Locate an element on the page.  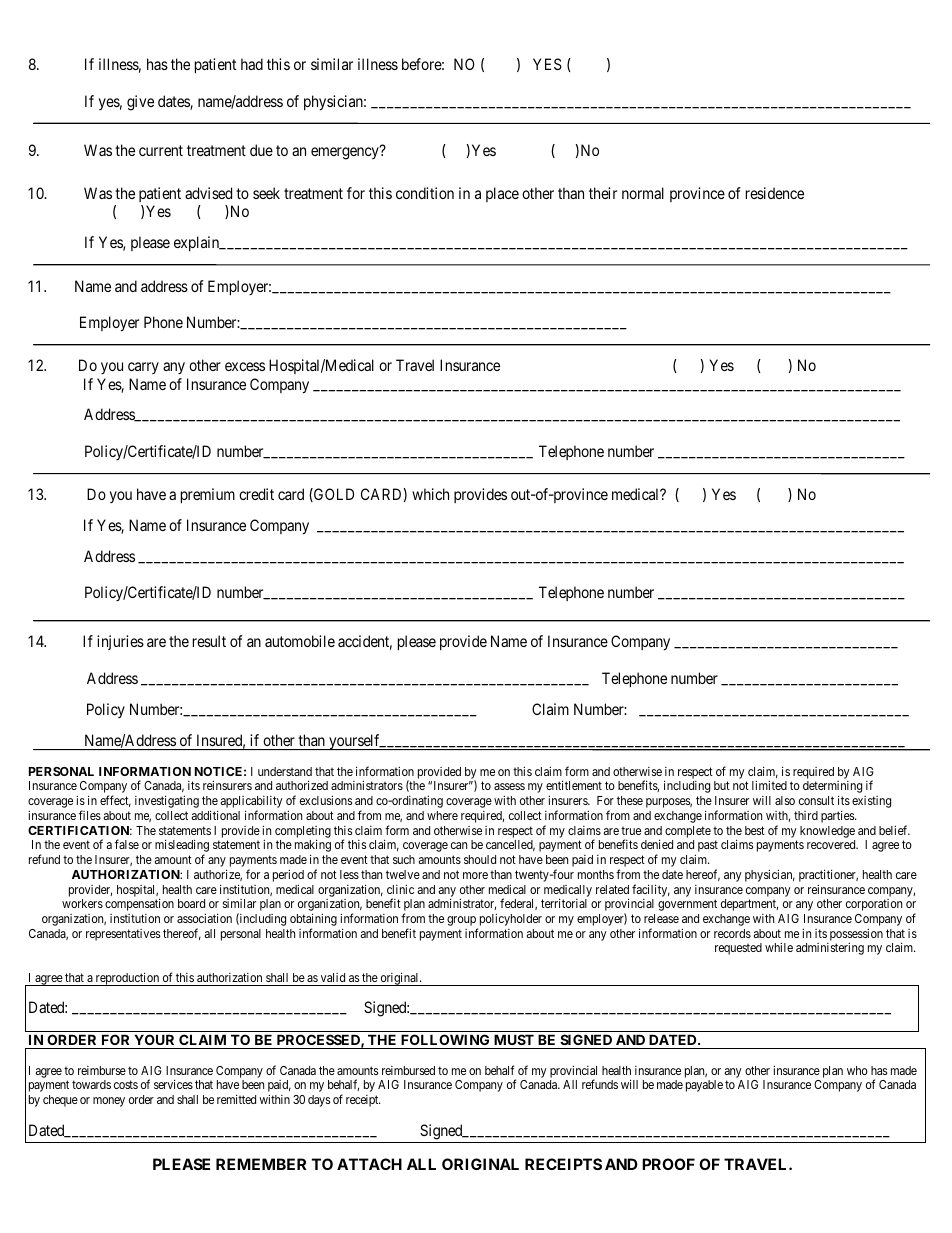
place is located at coordinates (502, 194).
